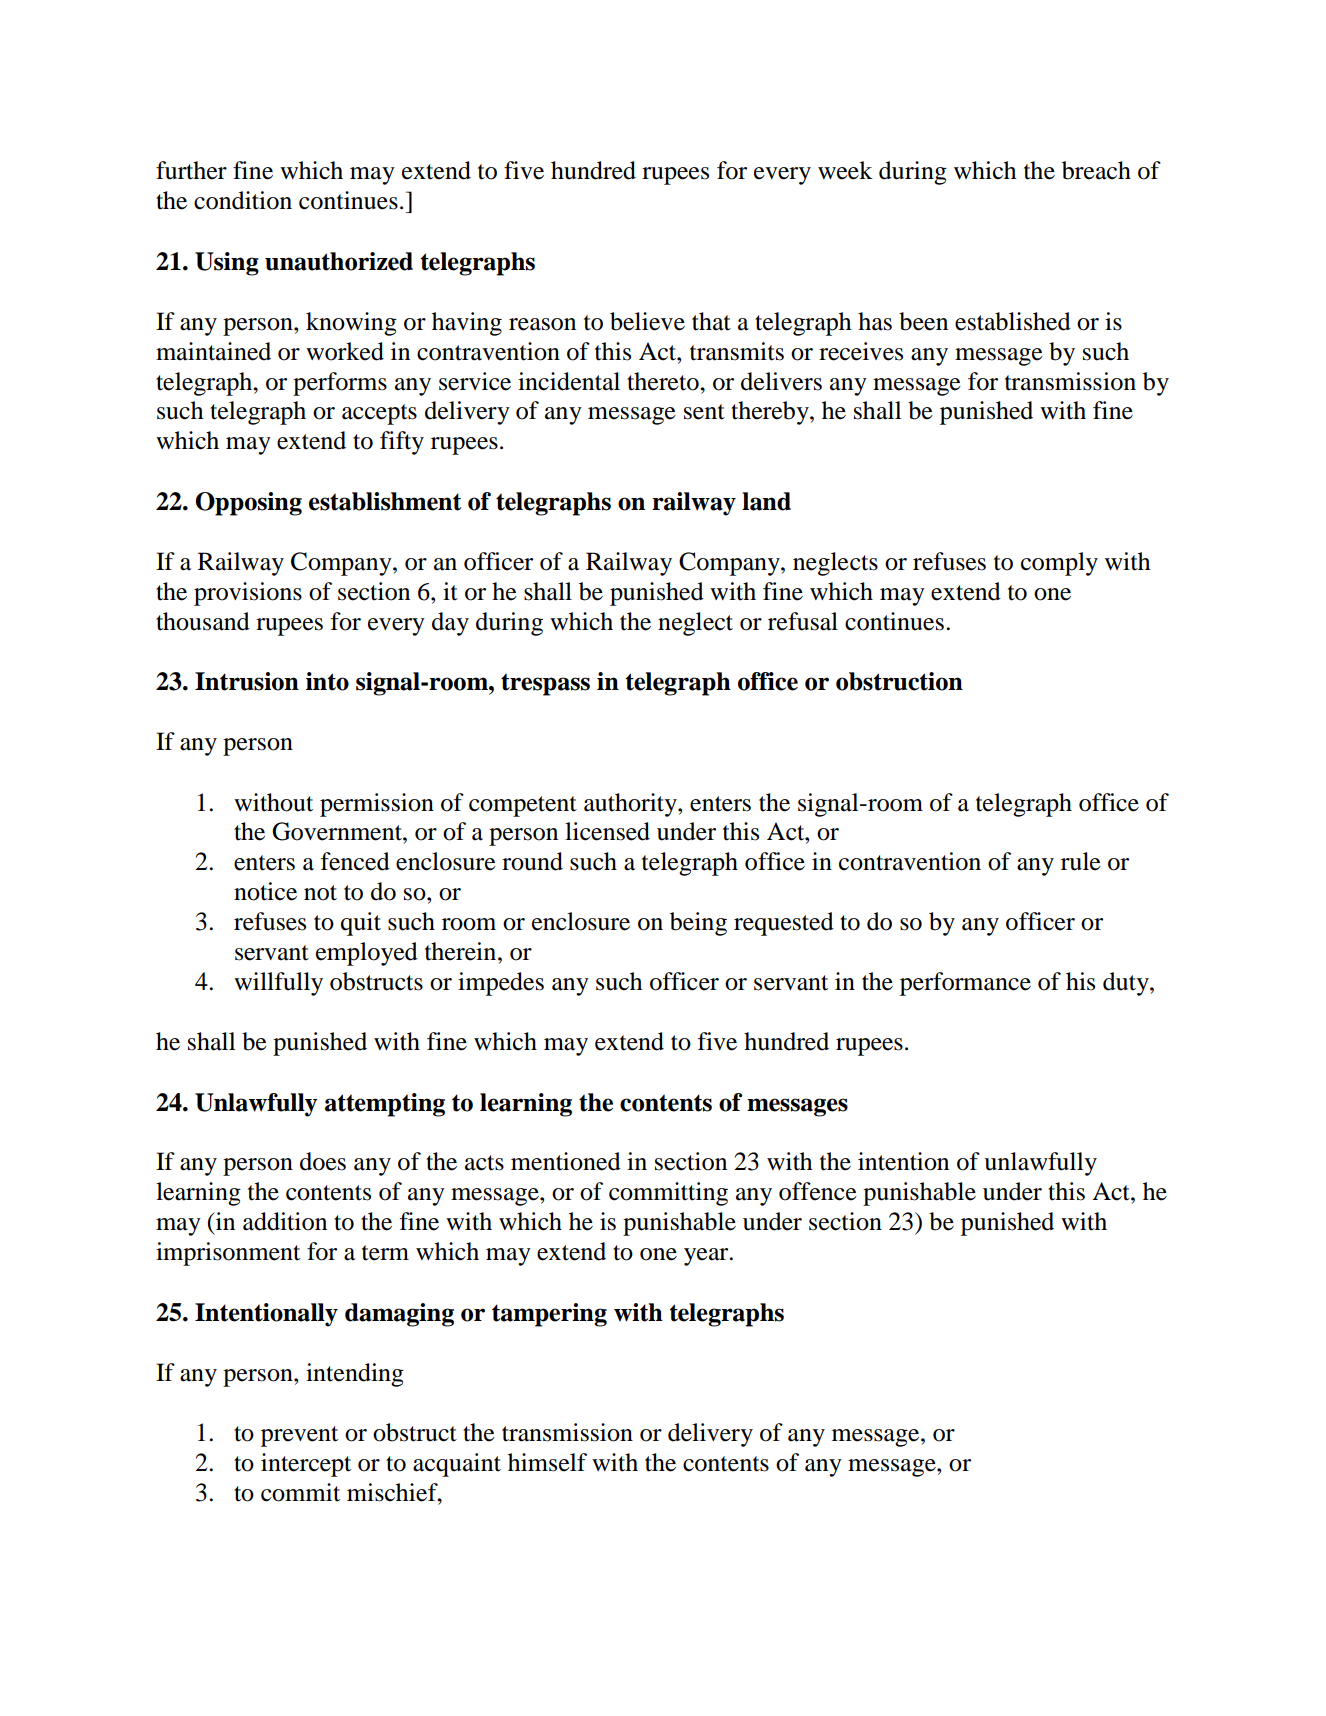 The width and height of the page is (1326, 1716). Describe the element at coordinates (647, 321) in the page. I see `believe` at that location.
